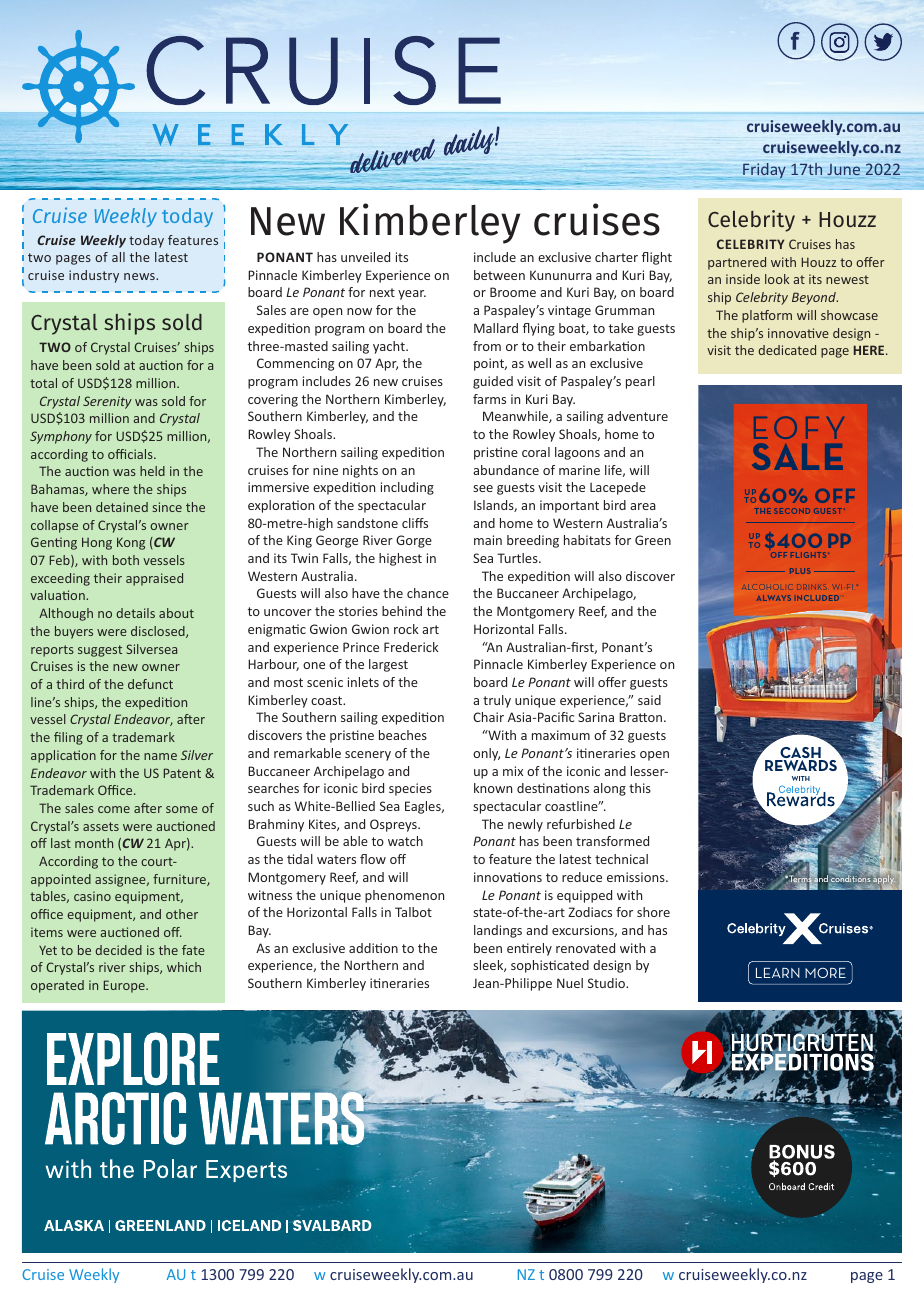  I want to click on dedicated, so click(787, 350).
